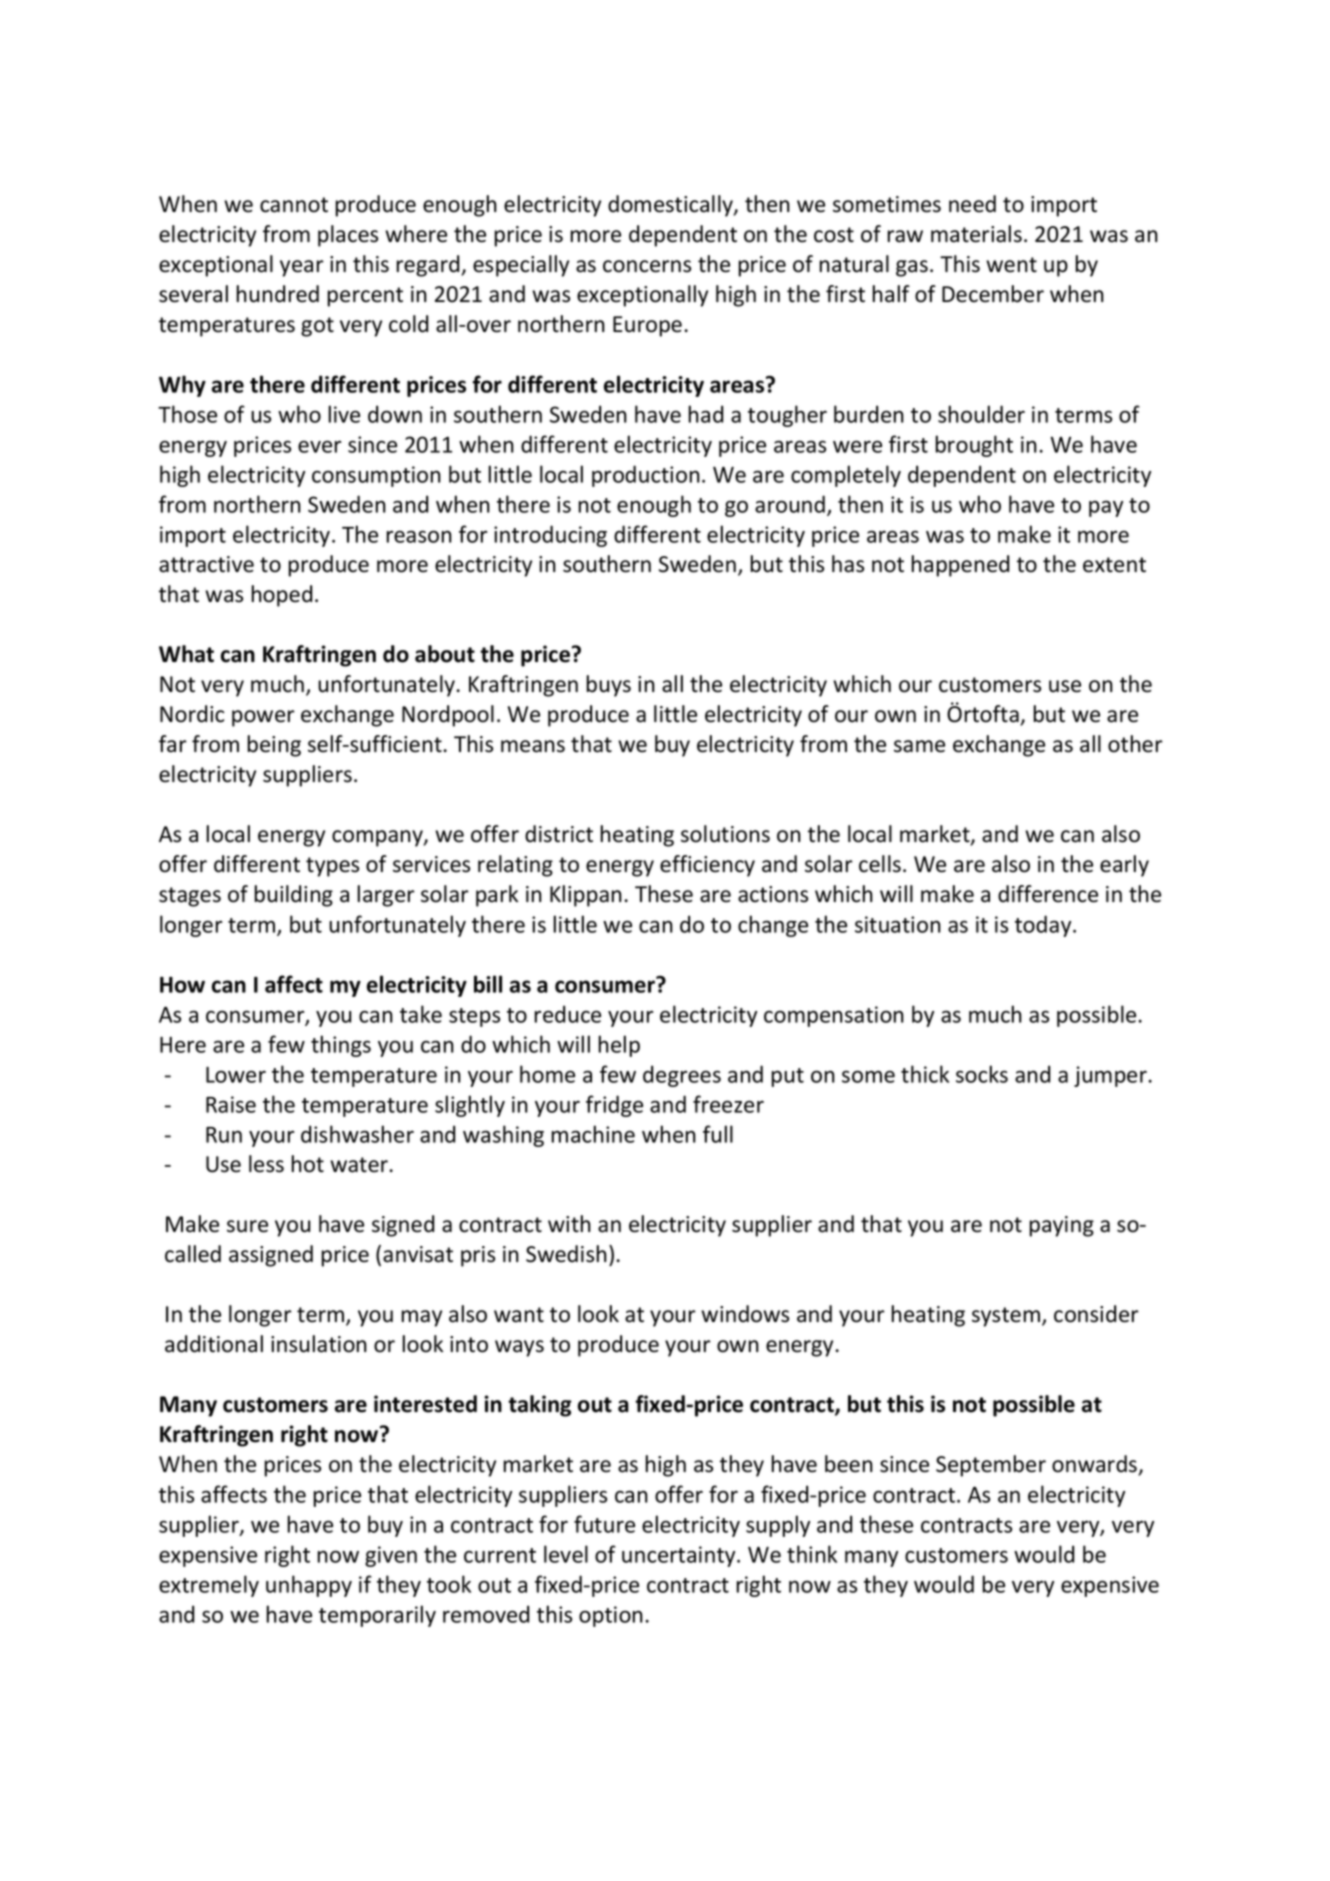  Describe the element at coordinates (302, 268) in the document. I see `year` at that location.
